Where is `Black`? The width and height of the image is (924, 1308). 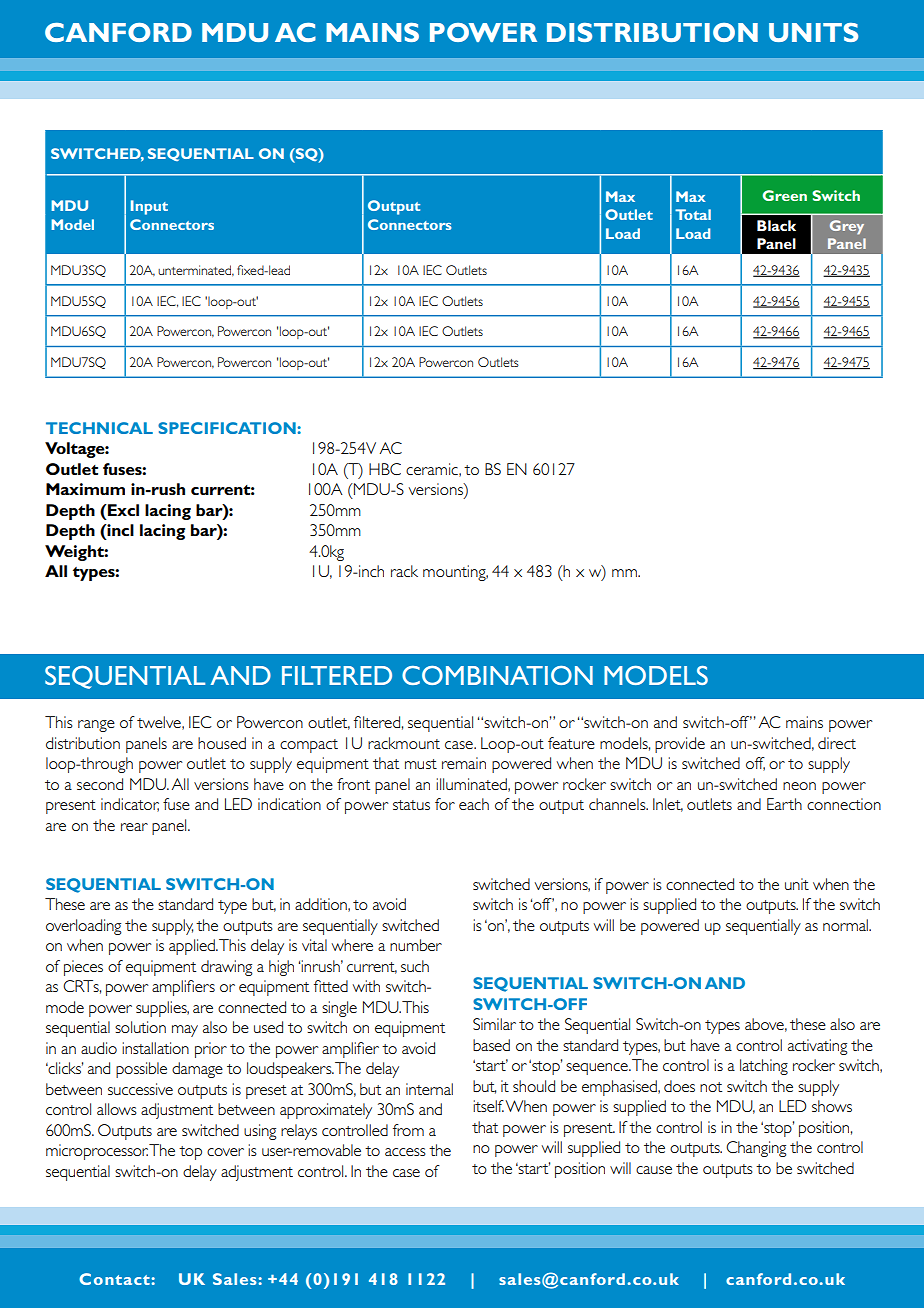 Black is located at coordinates (776, 225).
